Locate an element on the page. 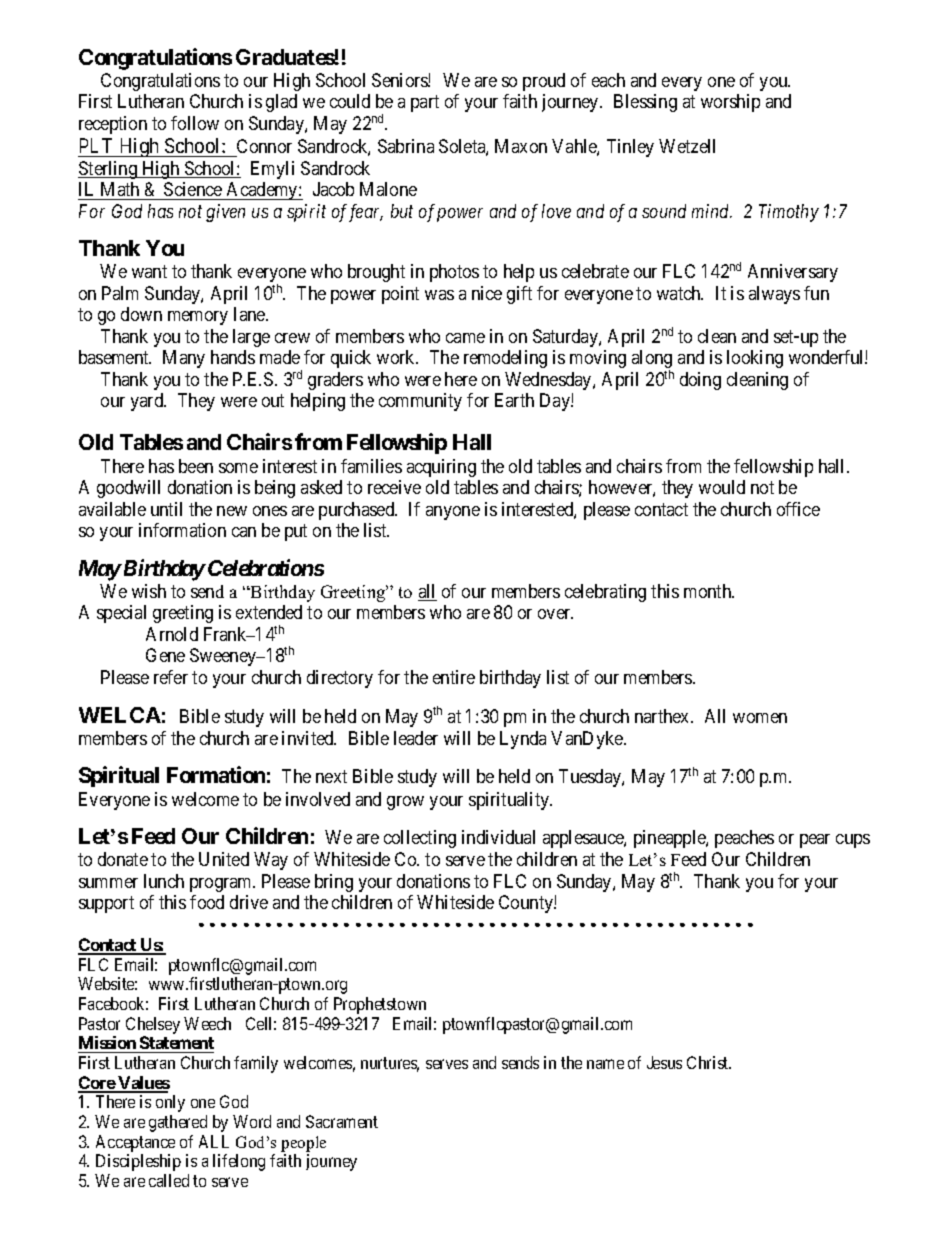 The width and height of the page is (952, 1233). month is located at coordinates (709, 591).
